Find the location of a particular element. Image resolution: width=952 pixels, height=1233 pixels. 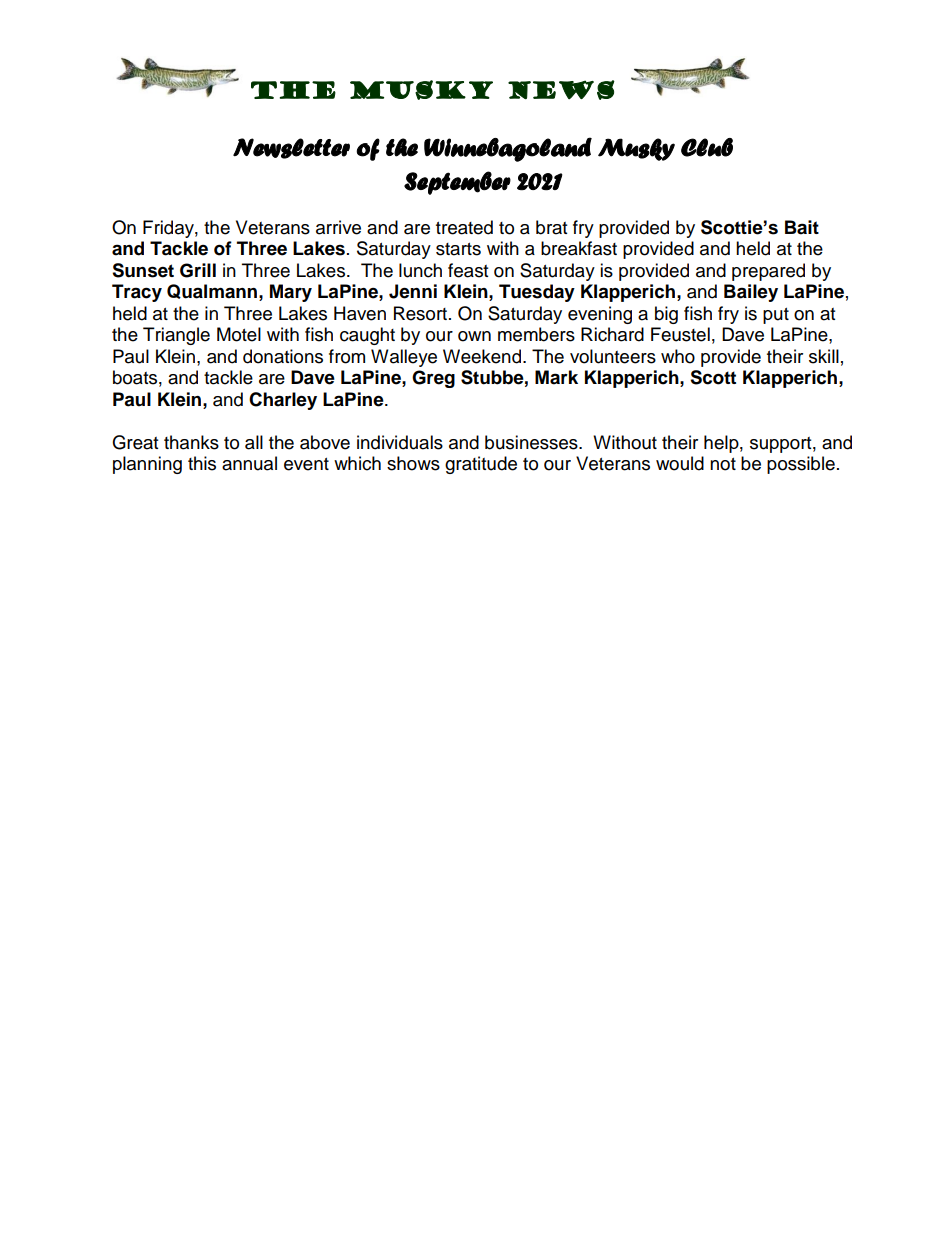

Club is located at coordinates (707, 147).
